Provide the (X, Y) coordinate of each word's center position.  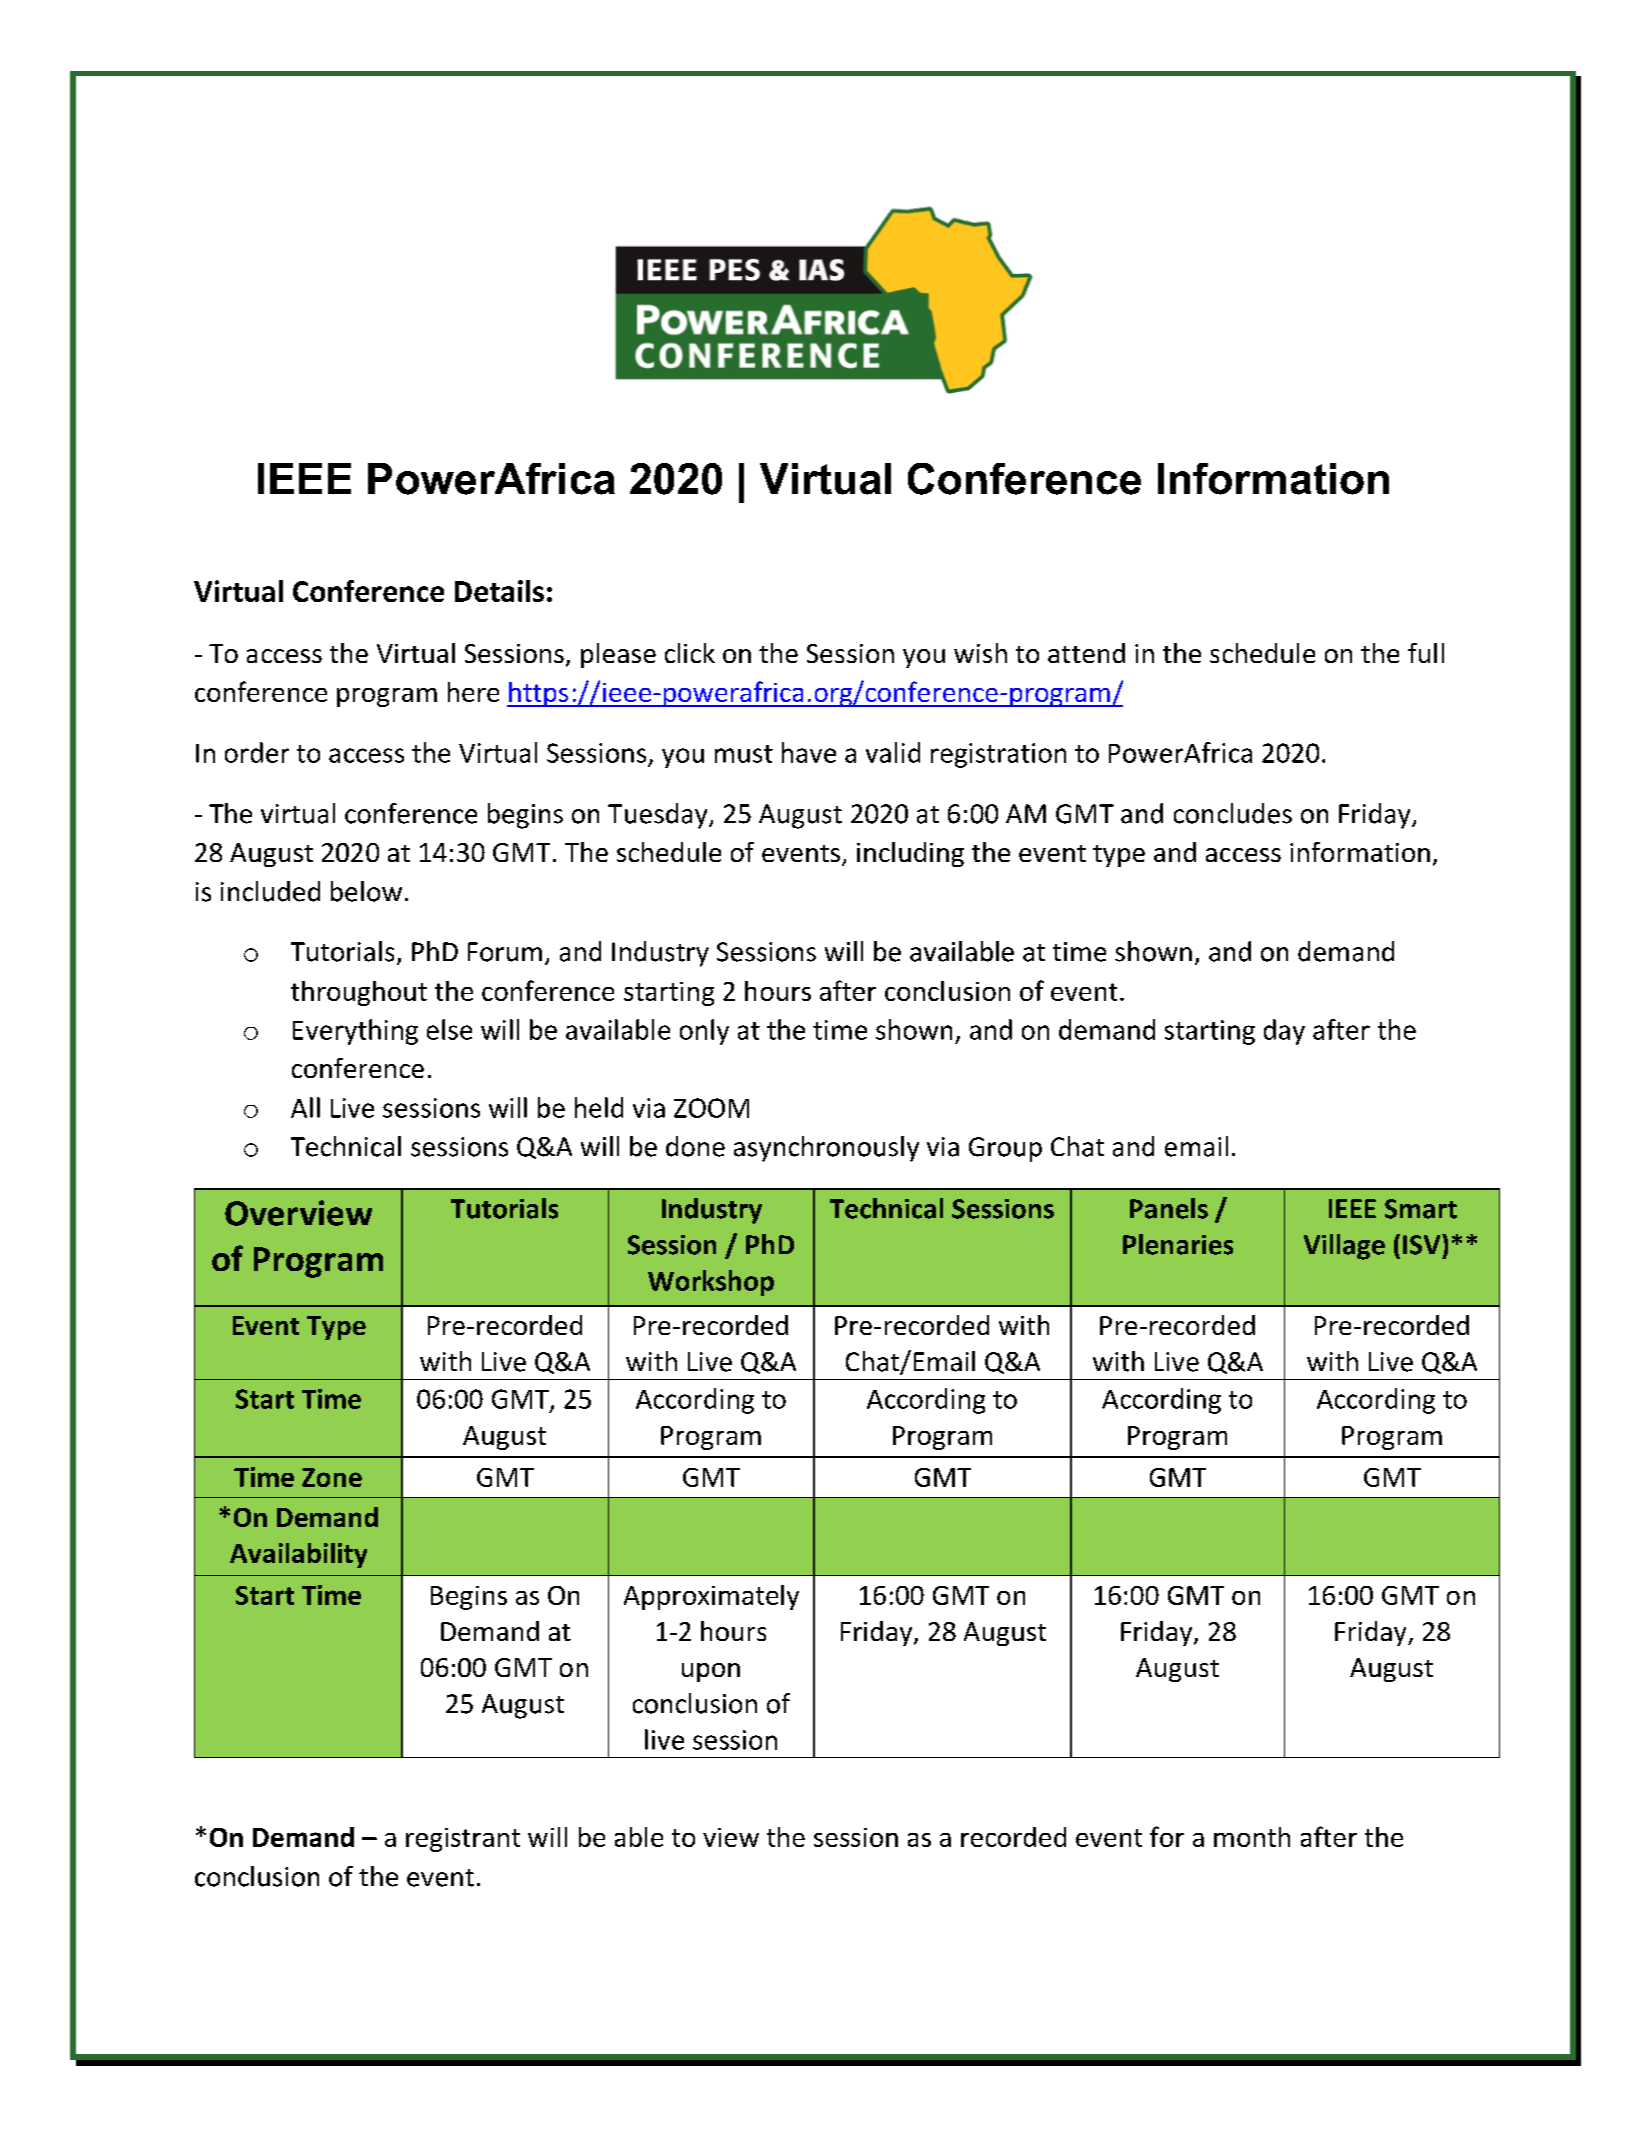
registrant (463, 1840)
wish (980, 653)
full (1426, 653)
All (305, 1107)
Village (1344, 1247)
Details (499, 591)
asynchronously (826, 1149)
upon (711, 1672)
